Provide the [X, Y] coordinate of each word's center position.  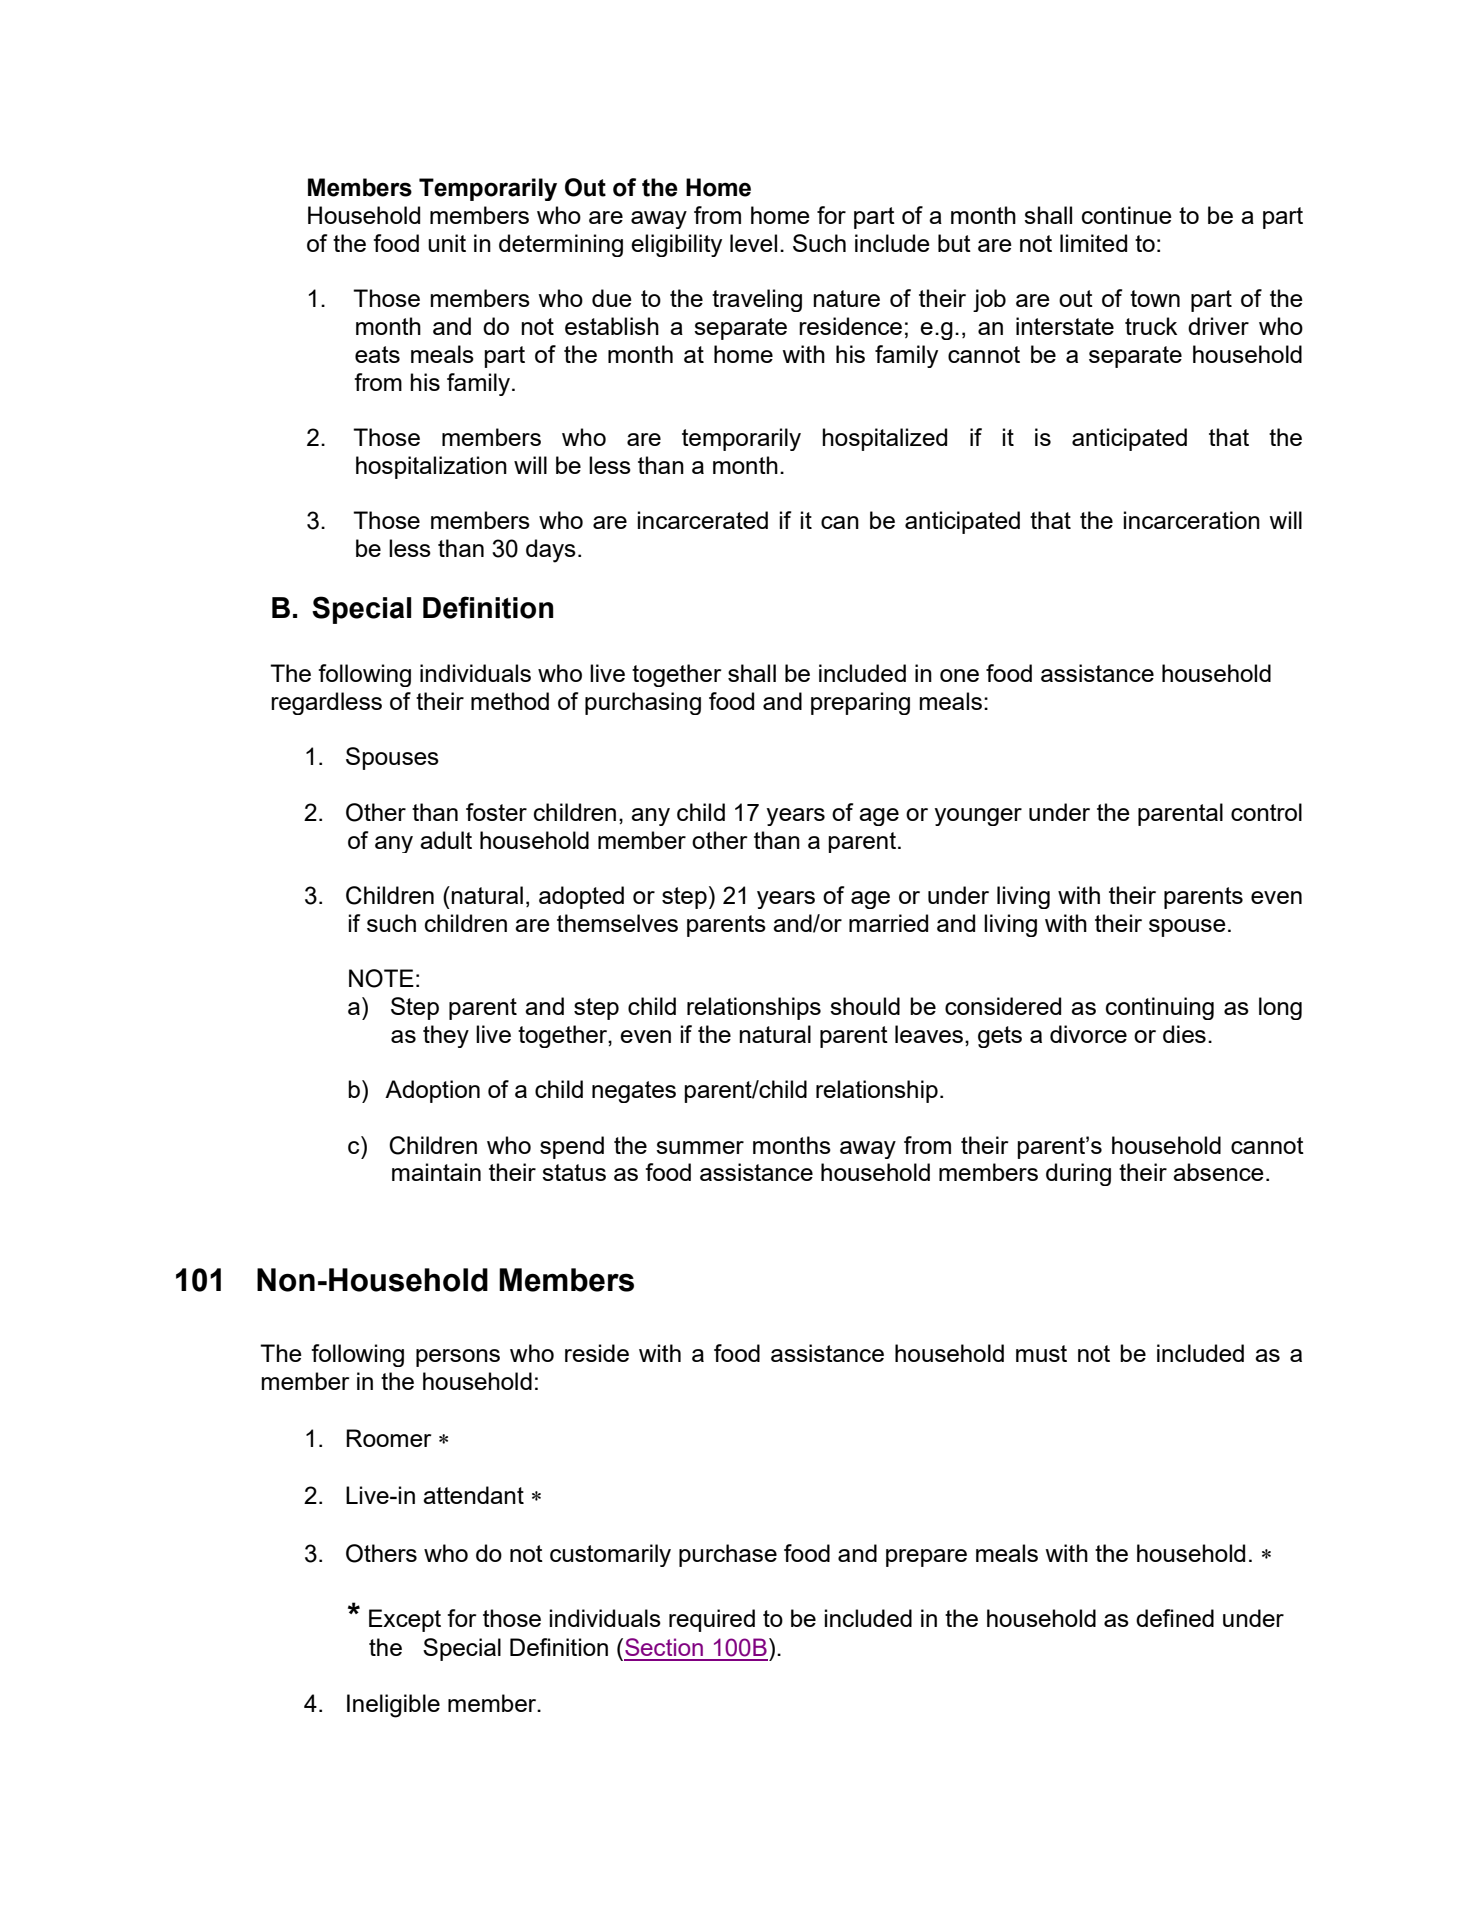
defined [1175, 1618]
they [446, 1036]
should [865, 1006]
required [712, 1620]
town [1155, 298]
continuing [1160, 1008]
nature [846, 298]
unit [447, 243]
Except [405, 1620]
